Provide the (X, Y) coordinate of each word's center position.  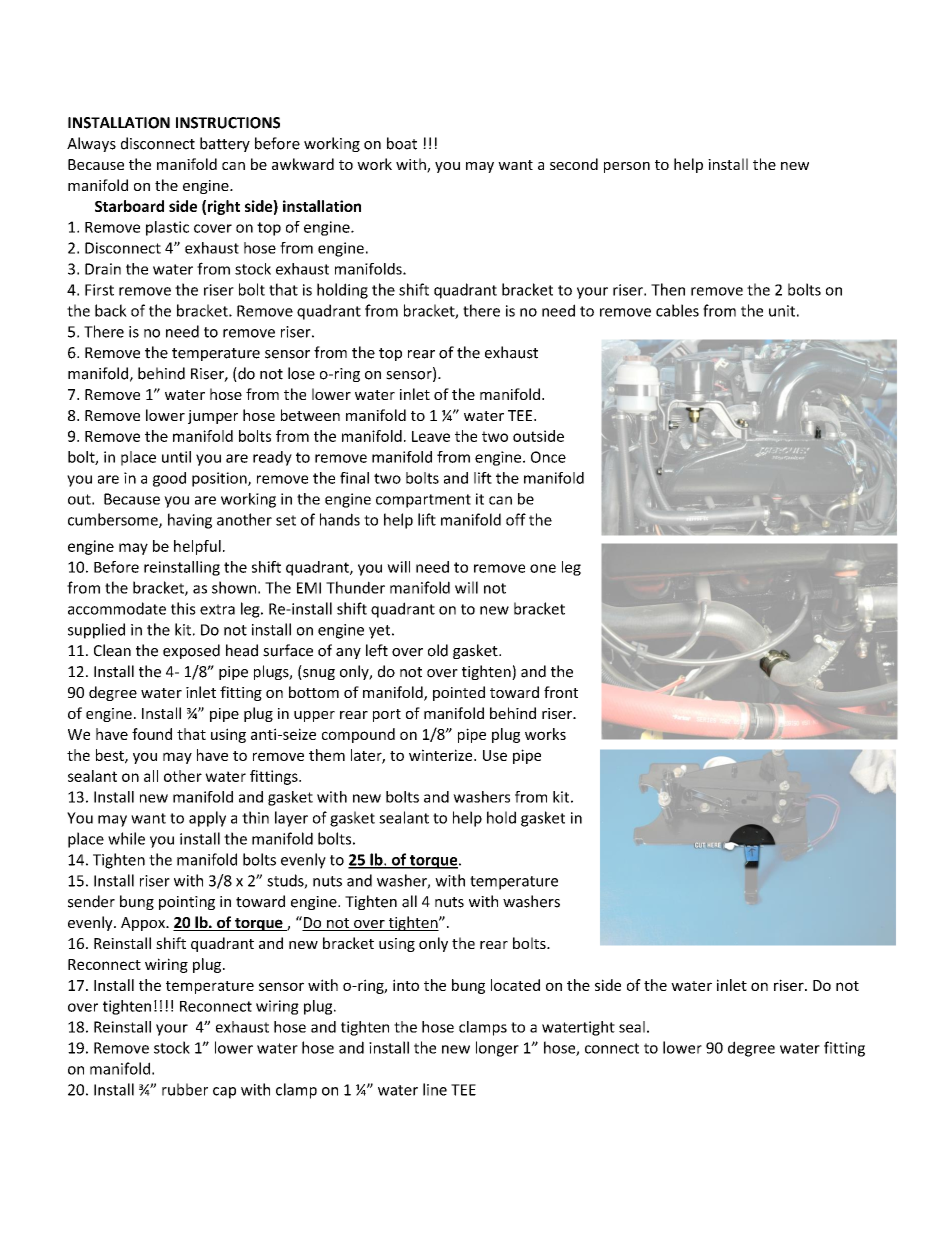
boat (402, 143)
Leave (431, 436)
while (126, 838)
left (377, 650)
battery (225, 144)
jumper (213, 417)
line (435, 1089)
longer (497, 1049)
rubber (185, 1089)
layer (291, 819)
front (561, 692)
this (183, 608)
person (627, 167)
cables (677, 310)
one (543, 568)
